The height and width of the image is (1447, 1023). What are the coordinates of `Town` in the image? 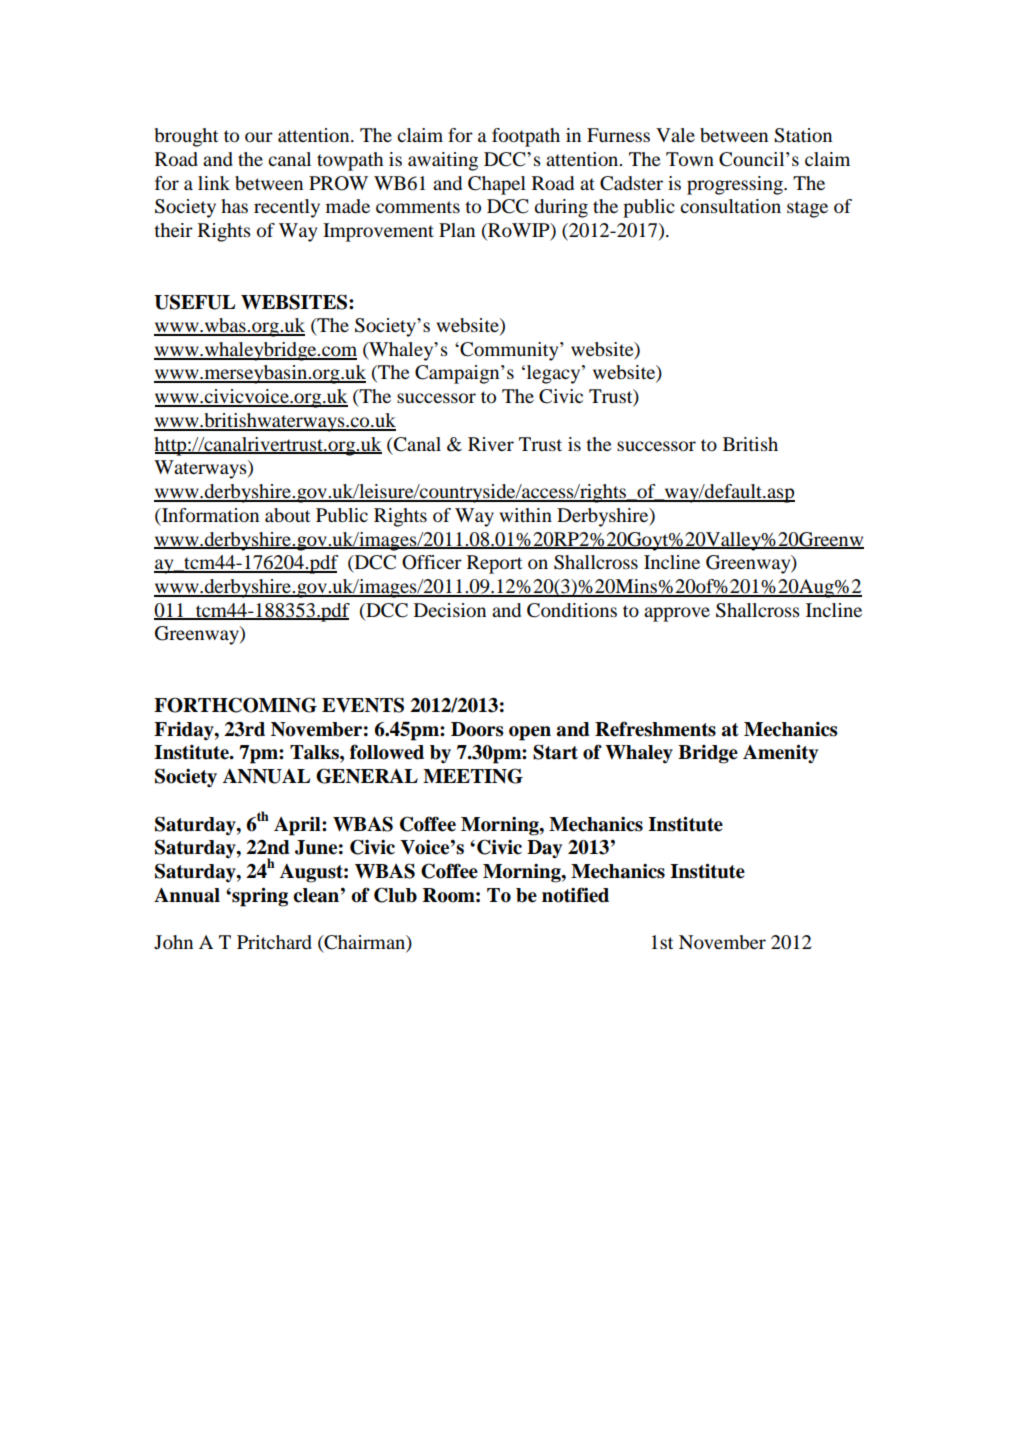 It's located at (690, 159).
